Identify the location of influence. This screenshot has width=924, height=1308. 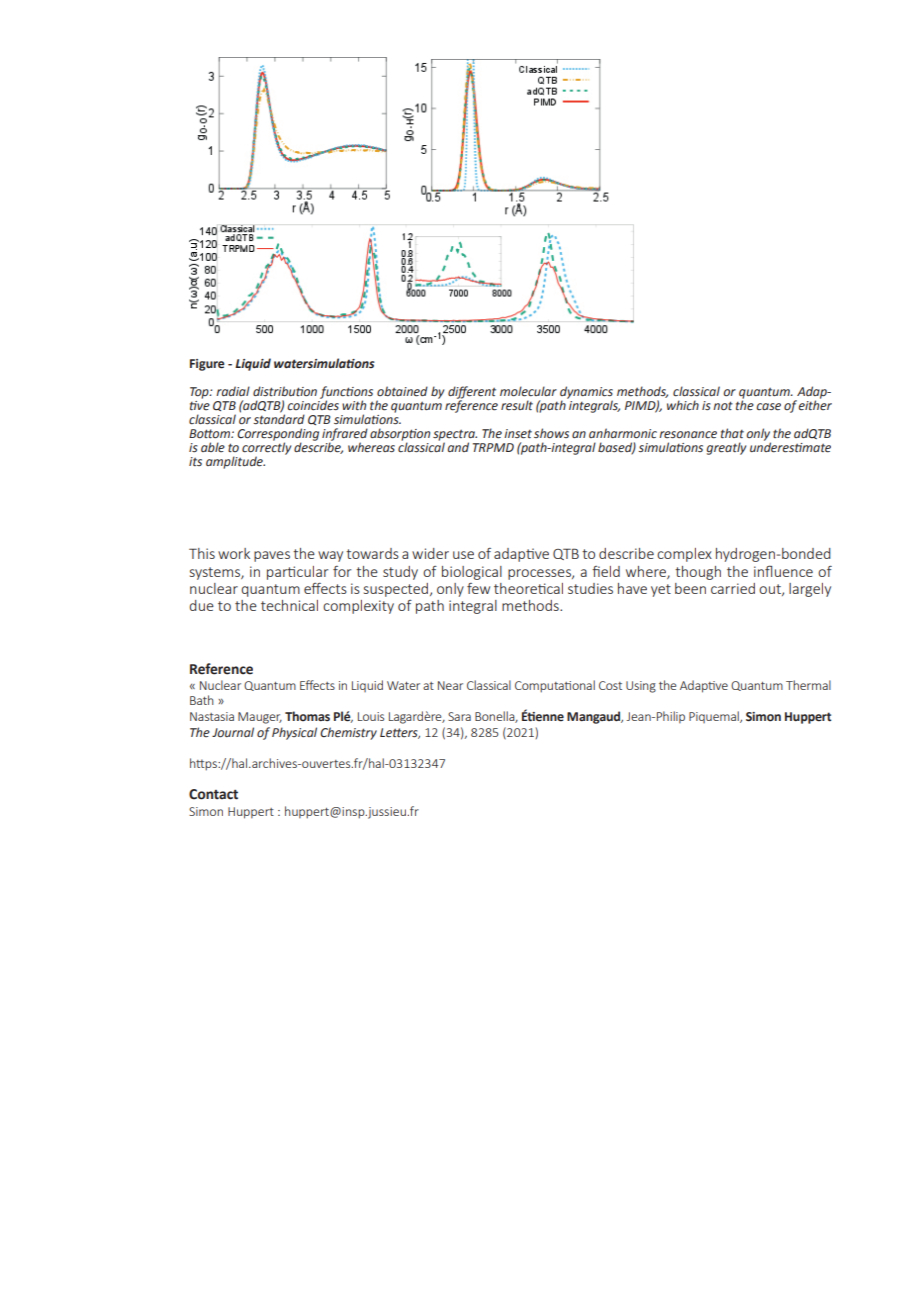
(783, 571).
